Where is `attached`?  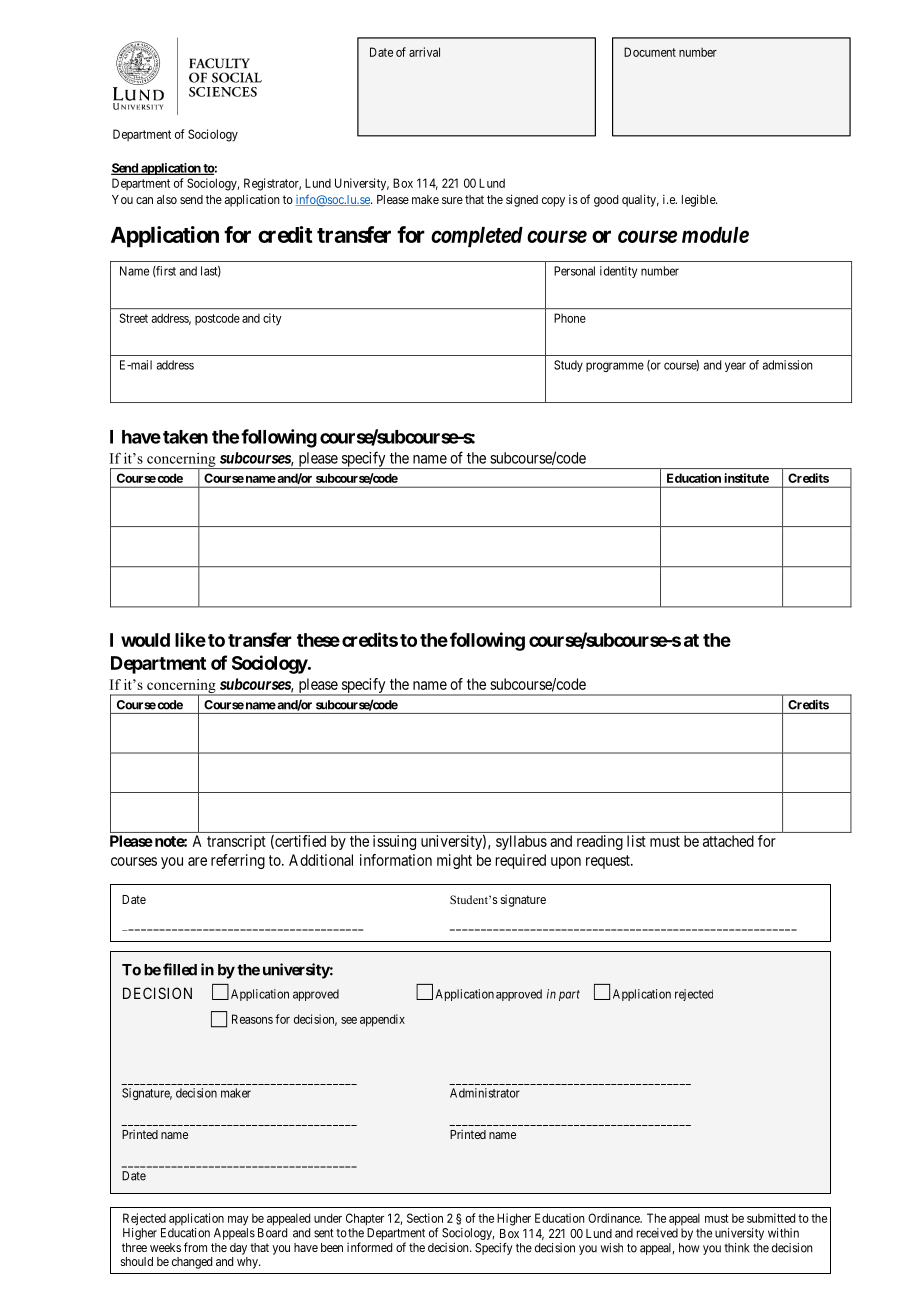 attached is located at coordinates (728, 841).
